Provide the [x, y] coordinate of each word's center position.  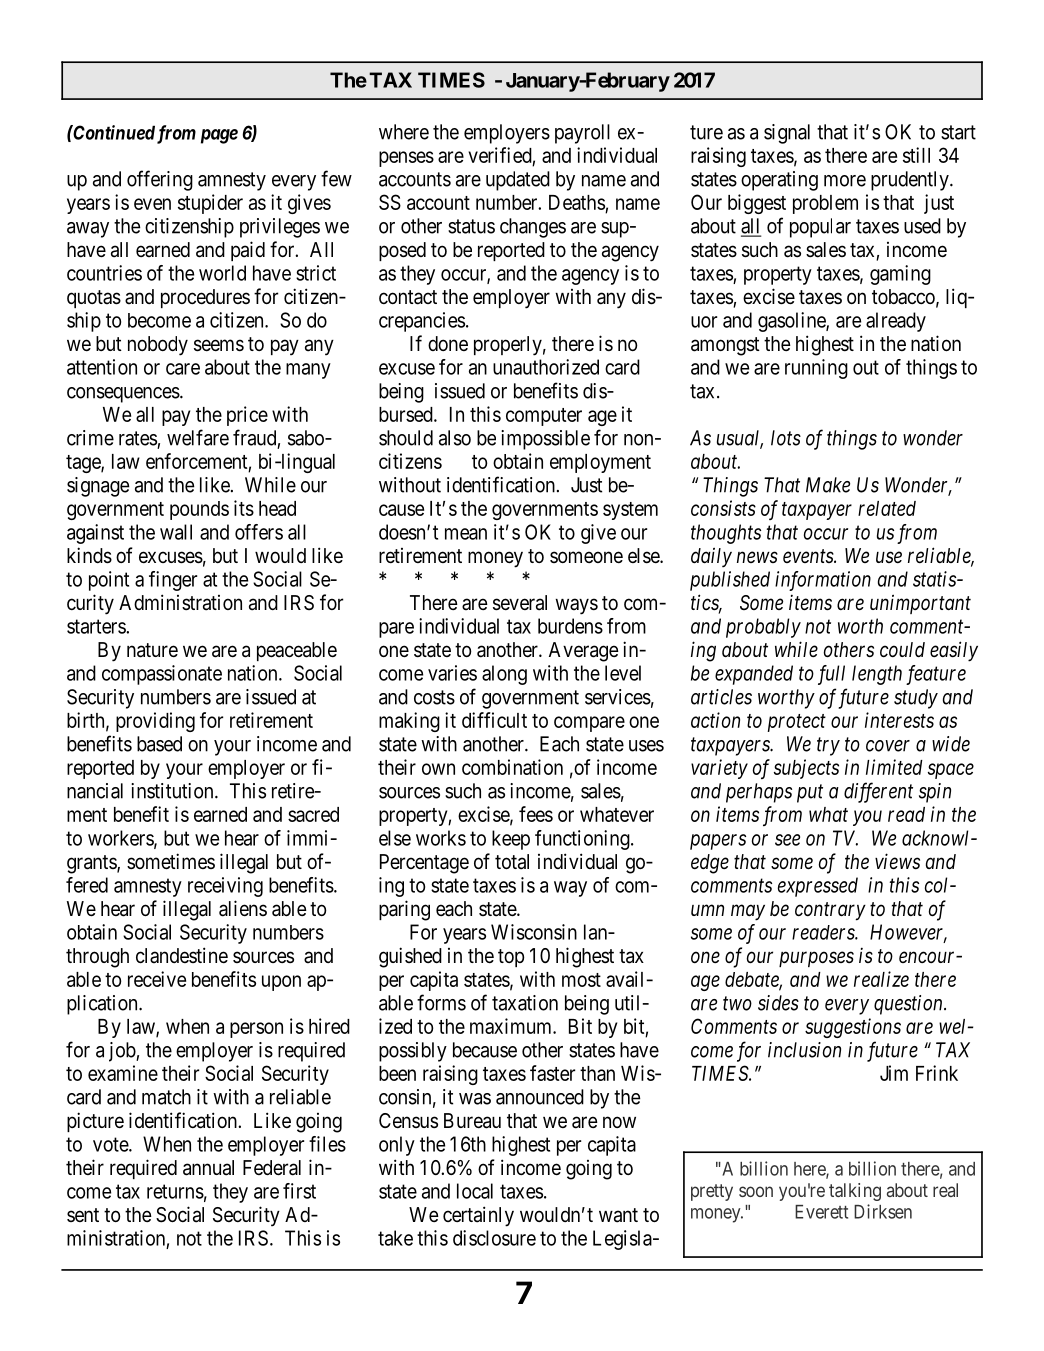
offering [160, 180]
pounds [199, 510]
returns [175, 1191]
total [512, 862]
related [887, 508]
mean [466, 534]
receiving [225, 887]
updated [518, 181]
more [845, 181]
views [897, 861]
